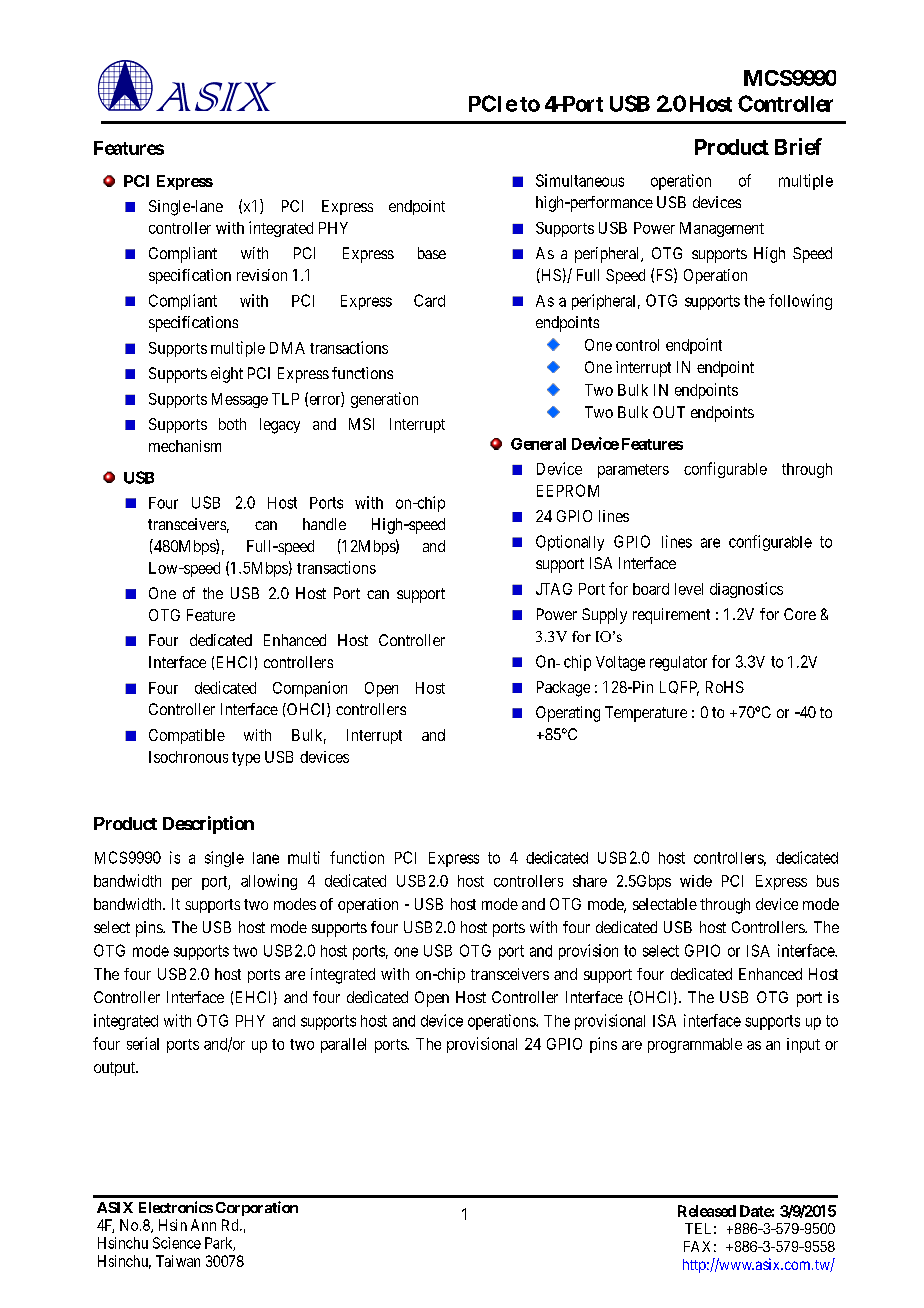 The image size is (924, 1308). What do you see at coordinates (257, 1208) in the page?
I see `Corporation` at bounding box center [257, 1208].
